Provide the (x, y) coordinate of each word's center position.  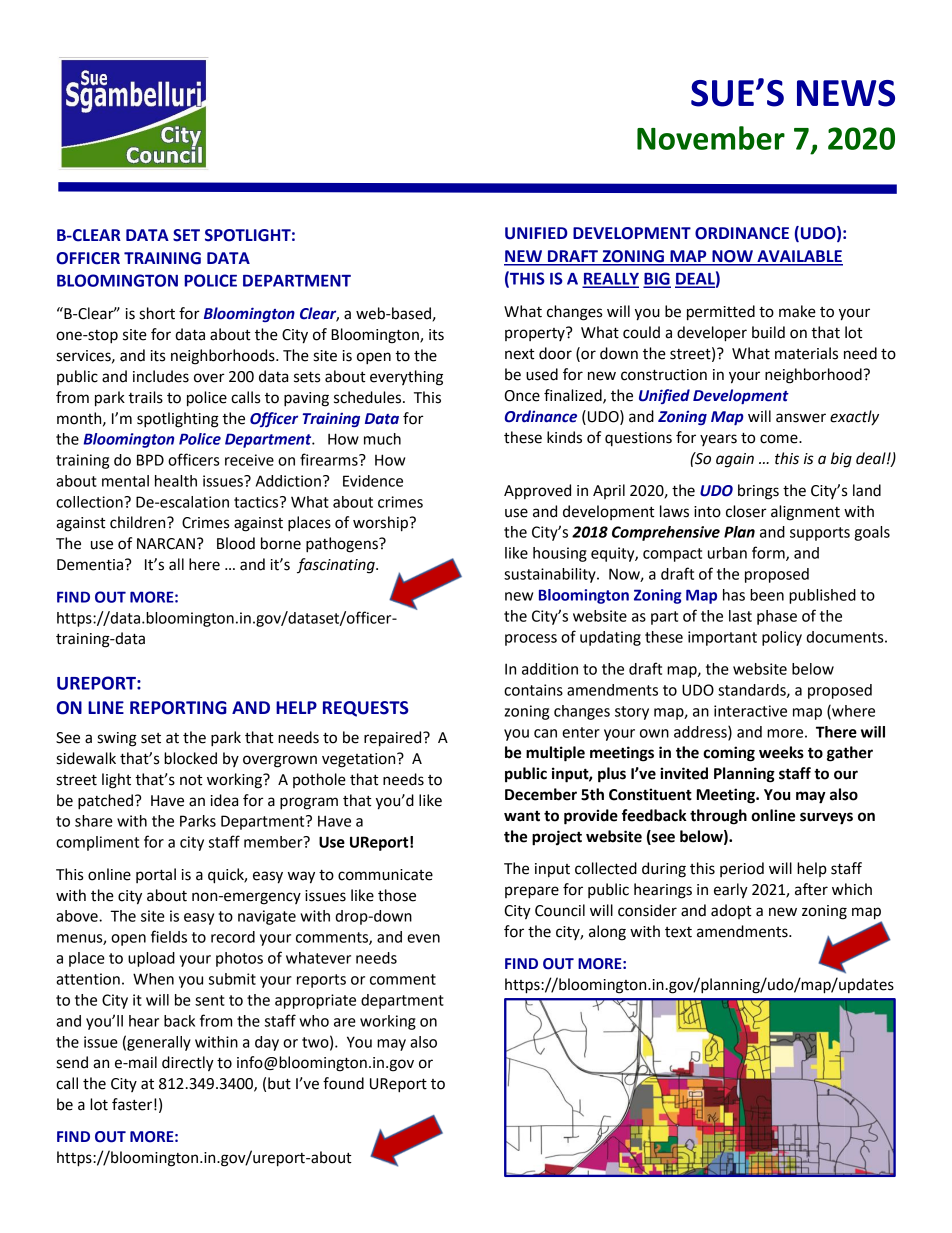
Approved (537, 491)
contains (533, 690)
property (536, 334)
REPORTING (178, 708)
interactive (750, 711)
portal (156, 875)
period (742, 869)
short (157, 313)
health (176, 481)
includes (161, 376)
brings (758, 492)
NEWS (846, 93)
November (711, 138)
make (797, 311)
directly (188, 1064)
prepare (532, 892)
